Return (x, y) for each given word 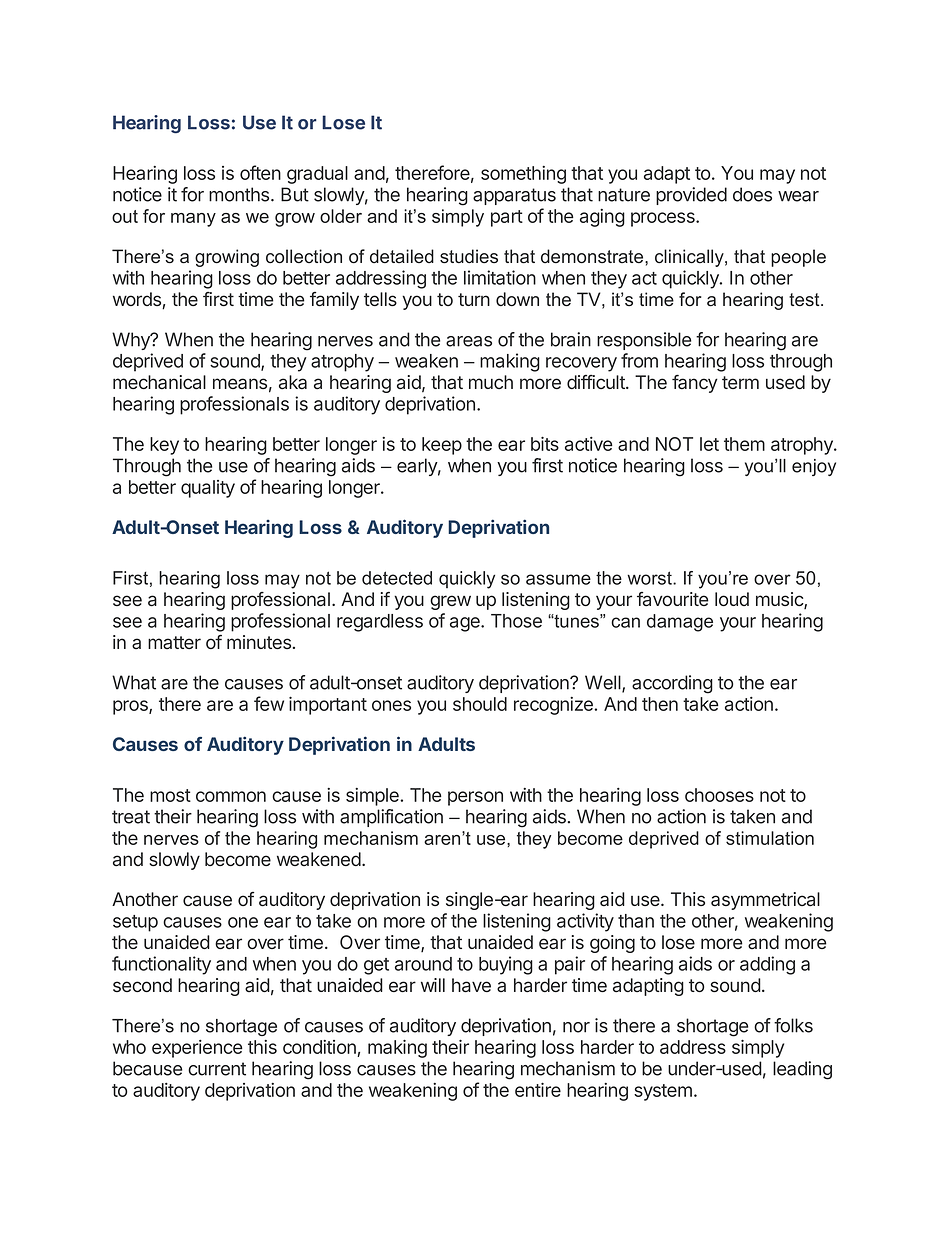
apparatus (514, 196)
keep (442, 446)
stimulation (770, 838)
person (475, 798)
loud (732, 599)
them (744, 444)
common (231, 796)
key (164, 446)
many (193, 220)
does (752, 194)
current (217, 1069)
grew (450, 602)
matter (174, 642)
